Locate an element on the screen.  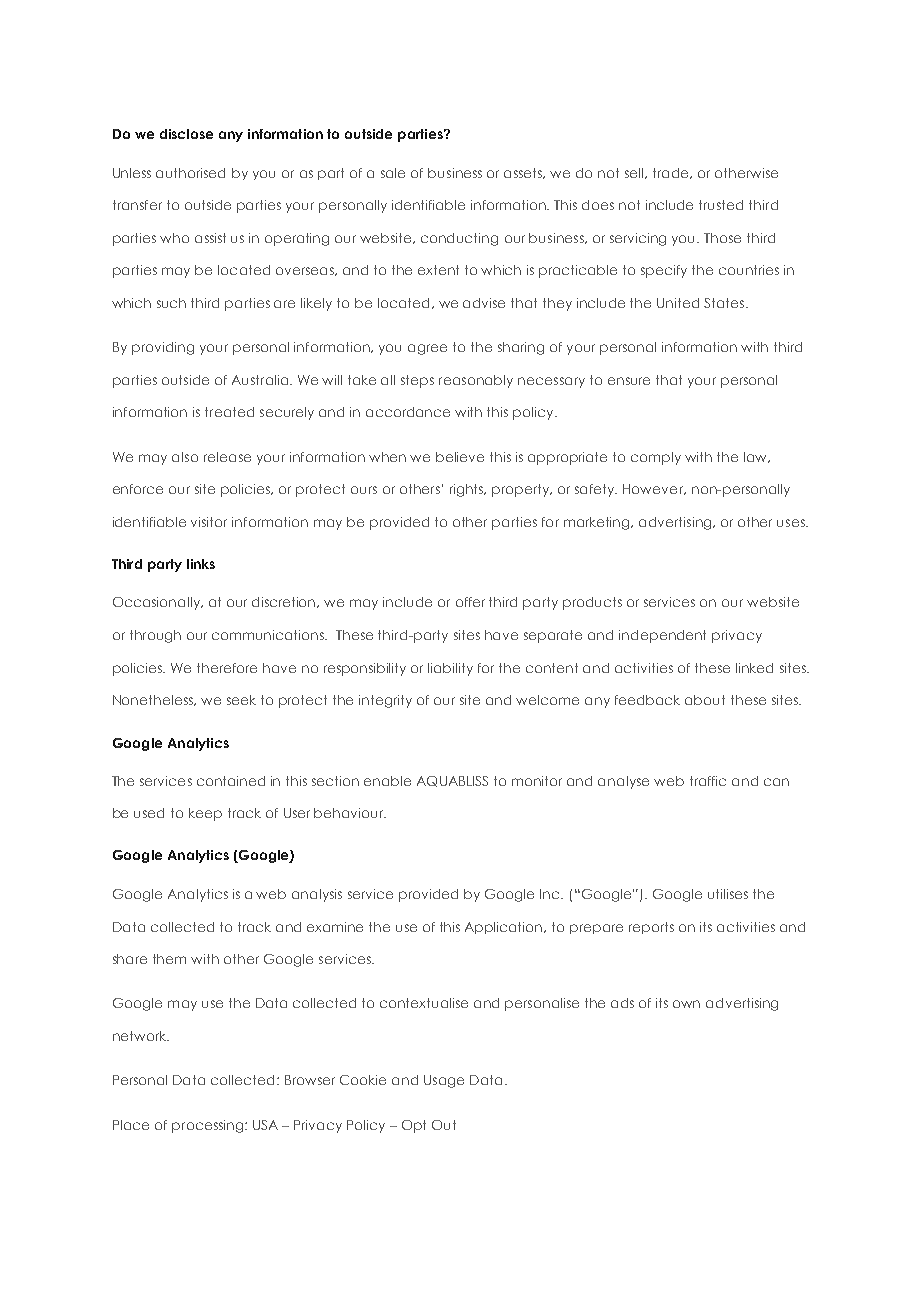
traffic is located at coordinates (708, 781).
